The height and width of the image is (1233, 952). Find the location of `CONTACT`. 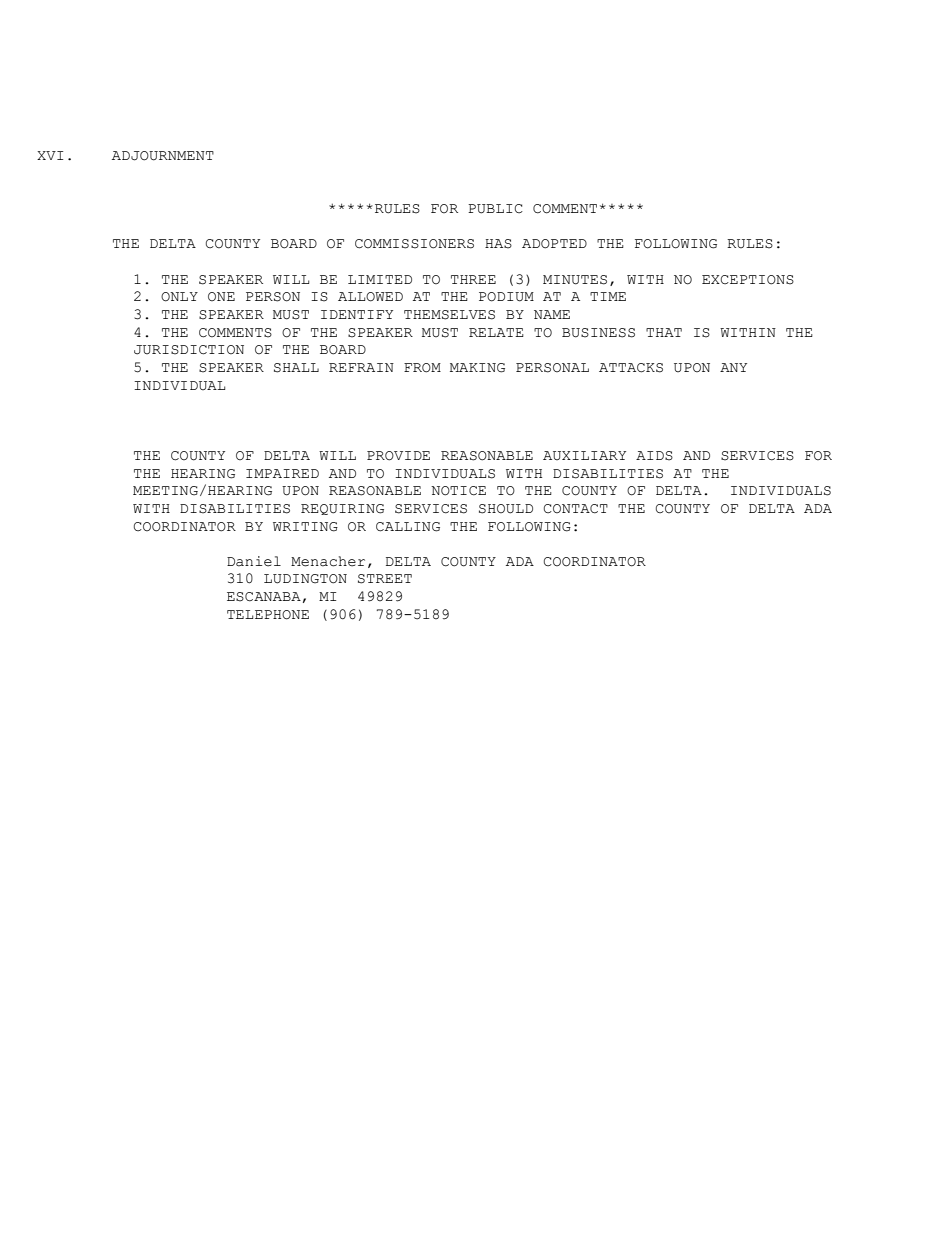

CONTACT is located at coordinates (576, 509).
